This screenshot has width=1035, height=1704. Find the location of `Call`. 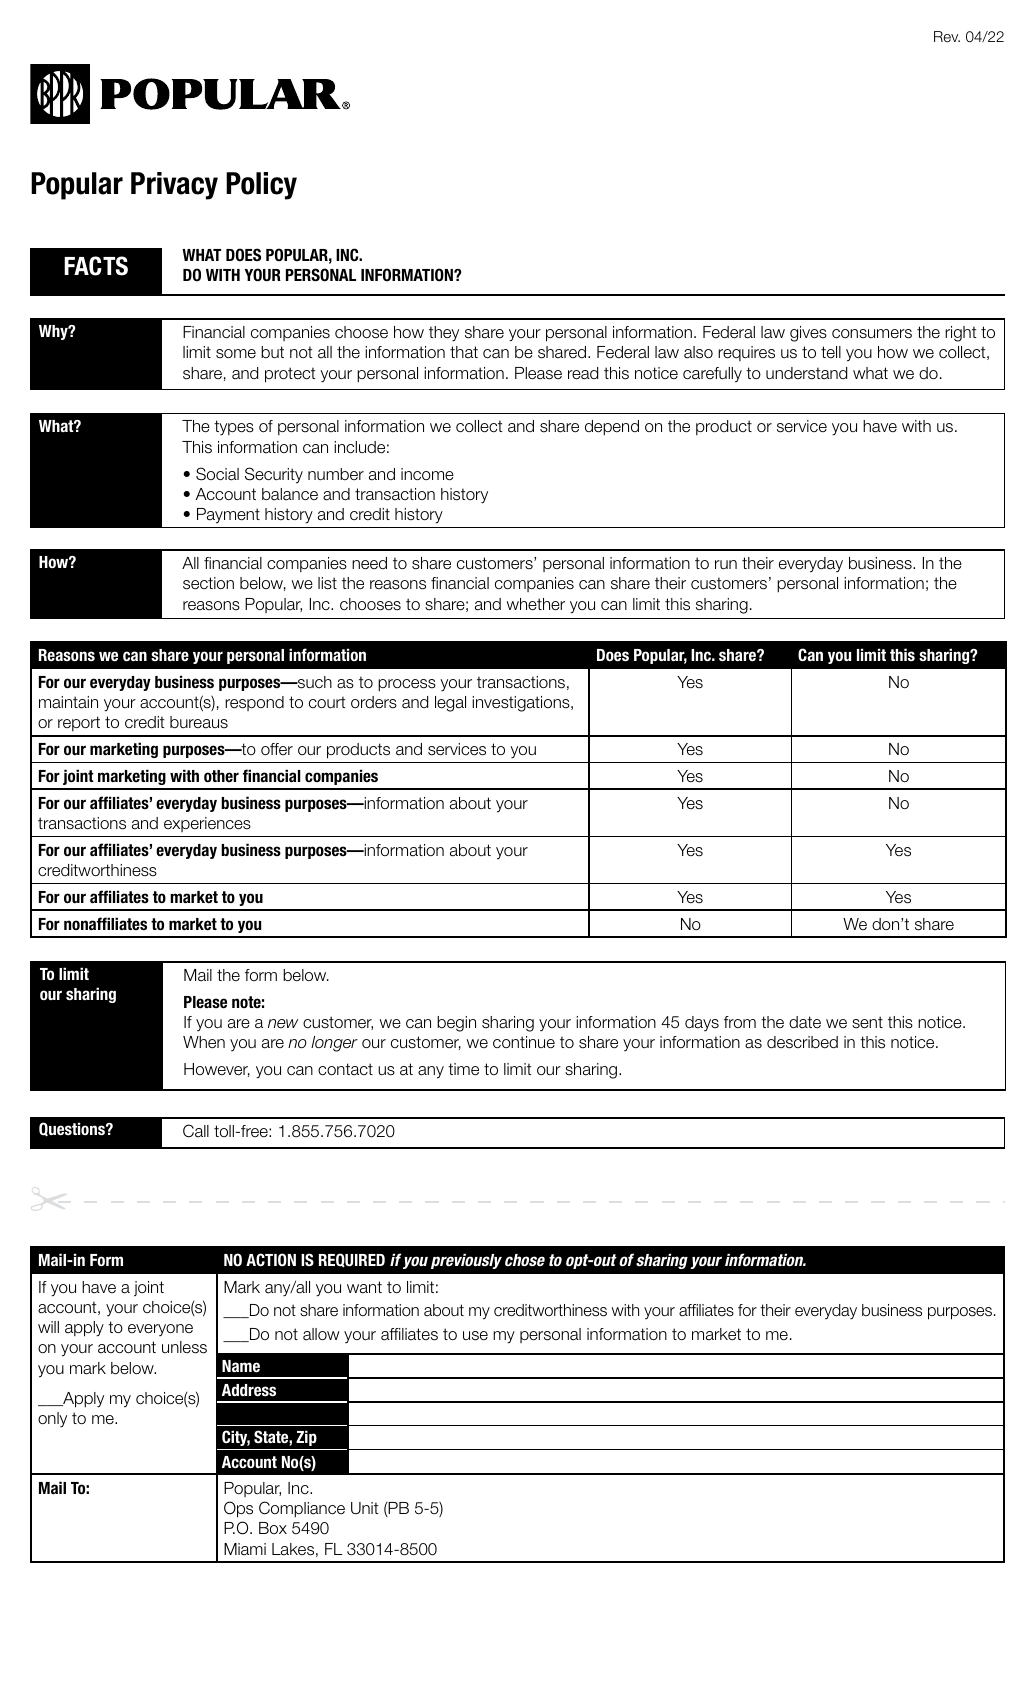

Call is located at coordinates (196, 1131).
